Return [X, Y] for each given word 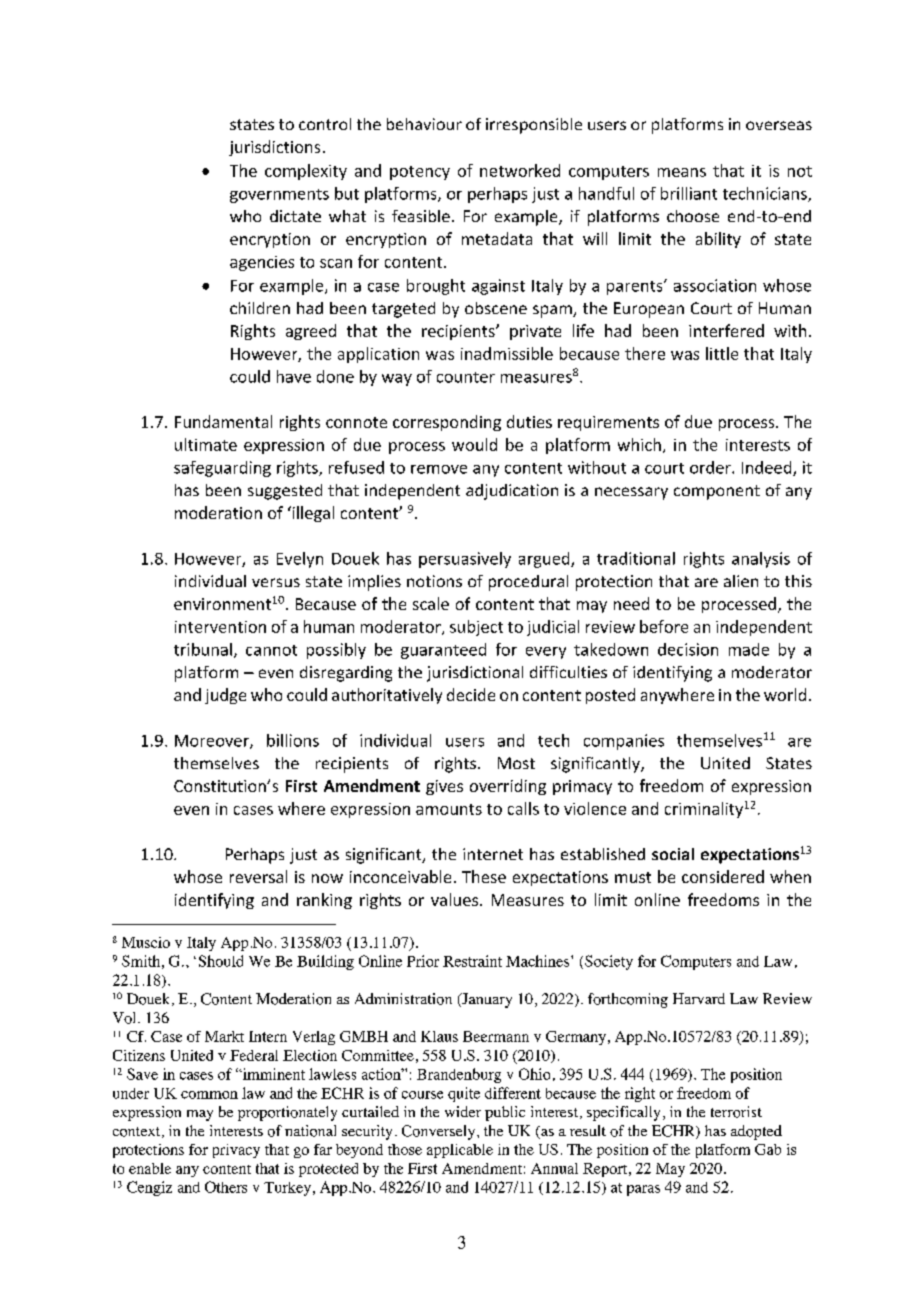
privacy [236, 1151]
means [682, 172]
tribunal [203, 649]
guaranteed [443, 651]
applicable [460, 1151]
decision [688, 649]
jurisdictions [274, 148]
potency [420, 173]
